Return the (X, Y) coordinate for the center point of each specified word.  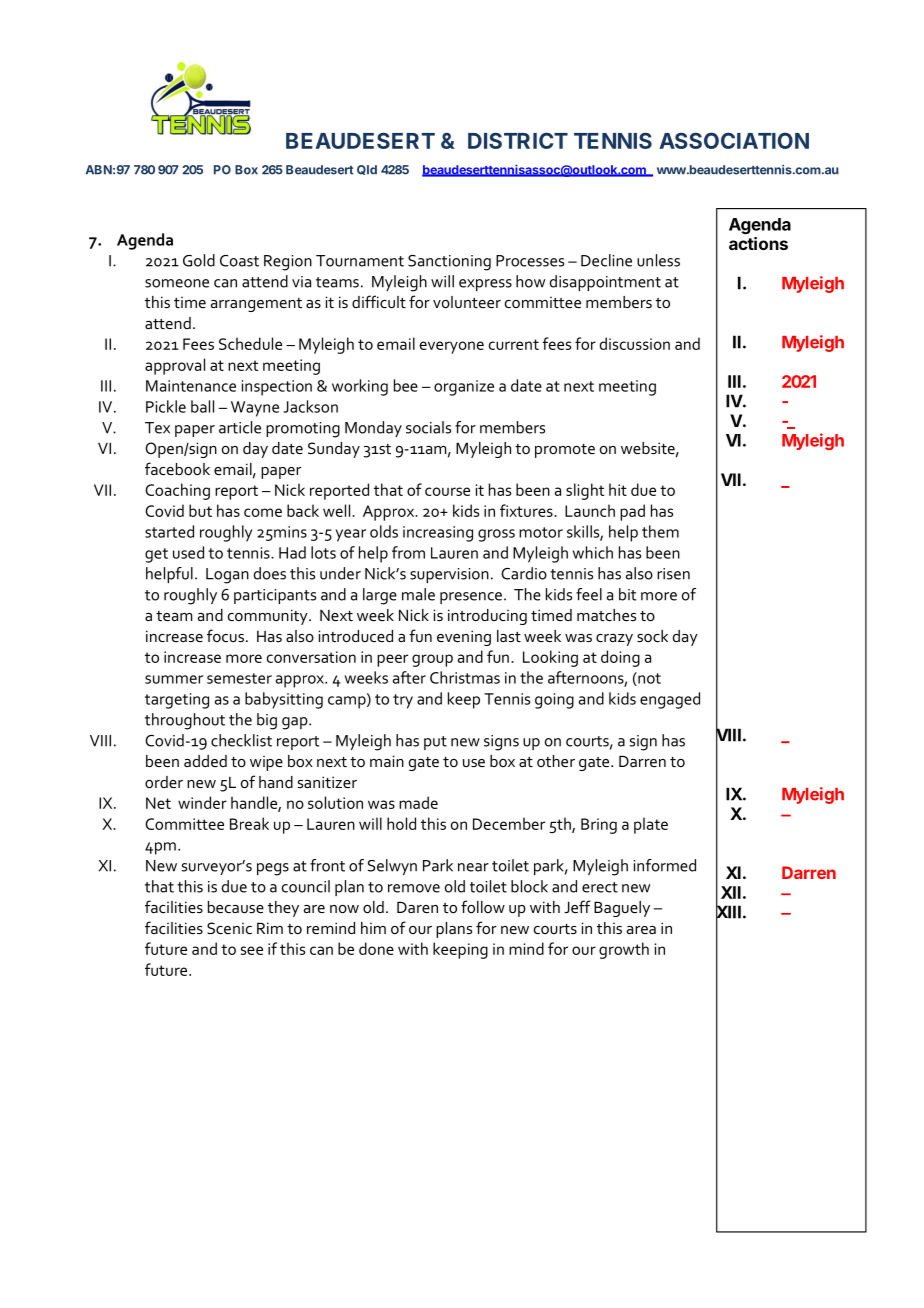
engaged (670, 700)
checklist (241, 740)
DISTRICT (518, 140)
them (660, 531)
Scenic (229, 928)
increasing (438, 534)
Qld (367, 170)
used (188, 552)
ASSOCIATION (734, 140)
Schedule (250, 343)
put (435, 743)
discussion (635, 343)
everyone (452, 347)
